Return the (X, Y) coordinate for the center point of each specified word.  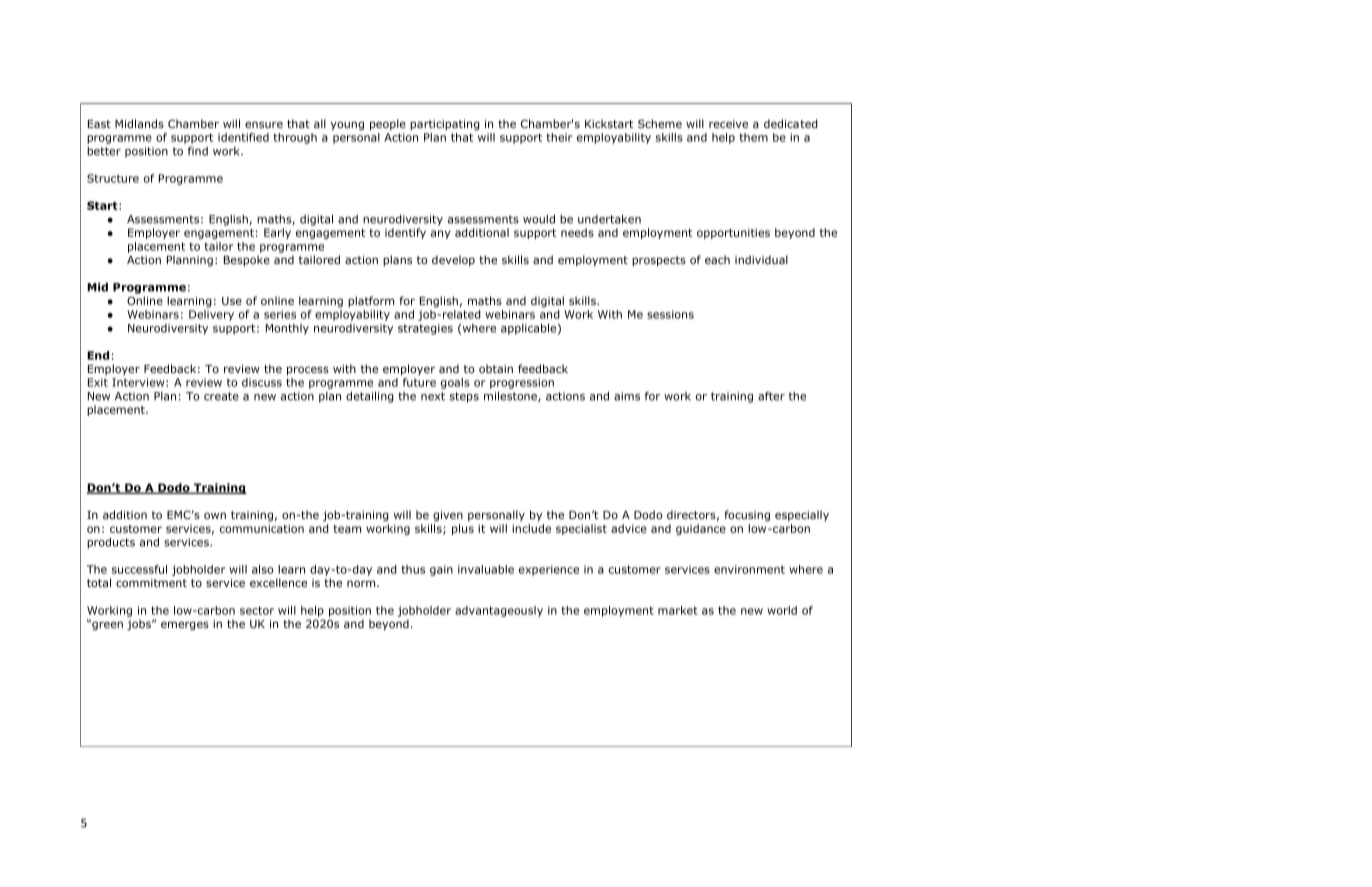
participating (445, 125)
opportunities (733, 233)
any (440, 234)
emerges (185, 626)
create (221, 396)
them (753, 137)
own (215, 515)
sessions (670, 314)
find (198, 151)
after (771, 396)
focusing (747, 516)
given (448, 516)
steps (464, 397)
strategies (425, 329)
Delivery (211, 315)
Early (277, 233)
